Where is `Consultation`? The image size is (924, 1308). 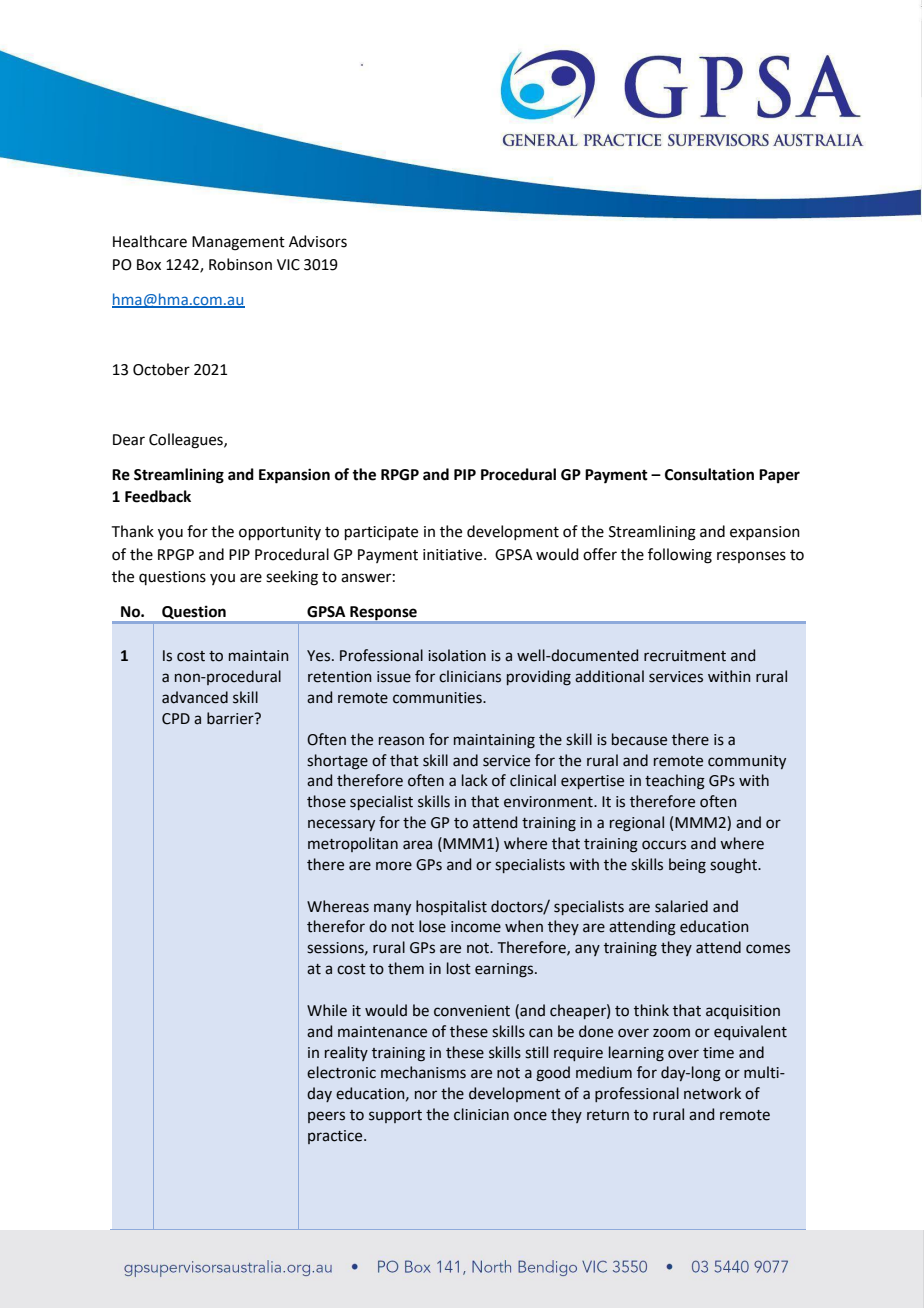
Consultation is located at coordinates (709, 474).
